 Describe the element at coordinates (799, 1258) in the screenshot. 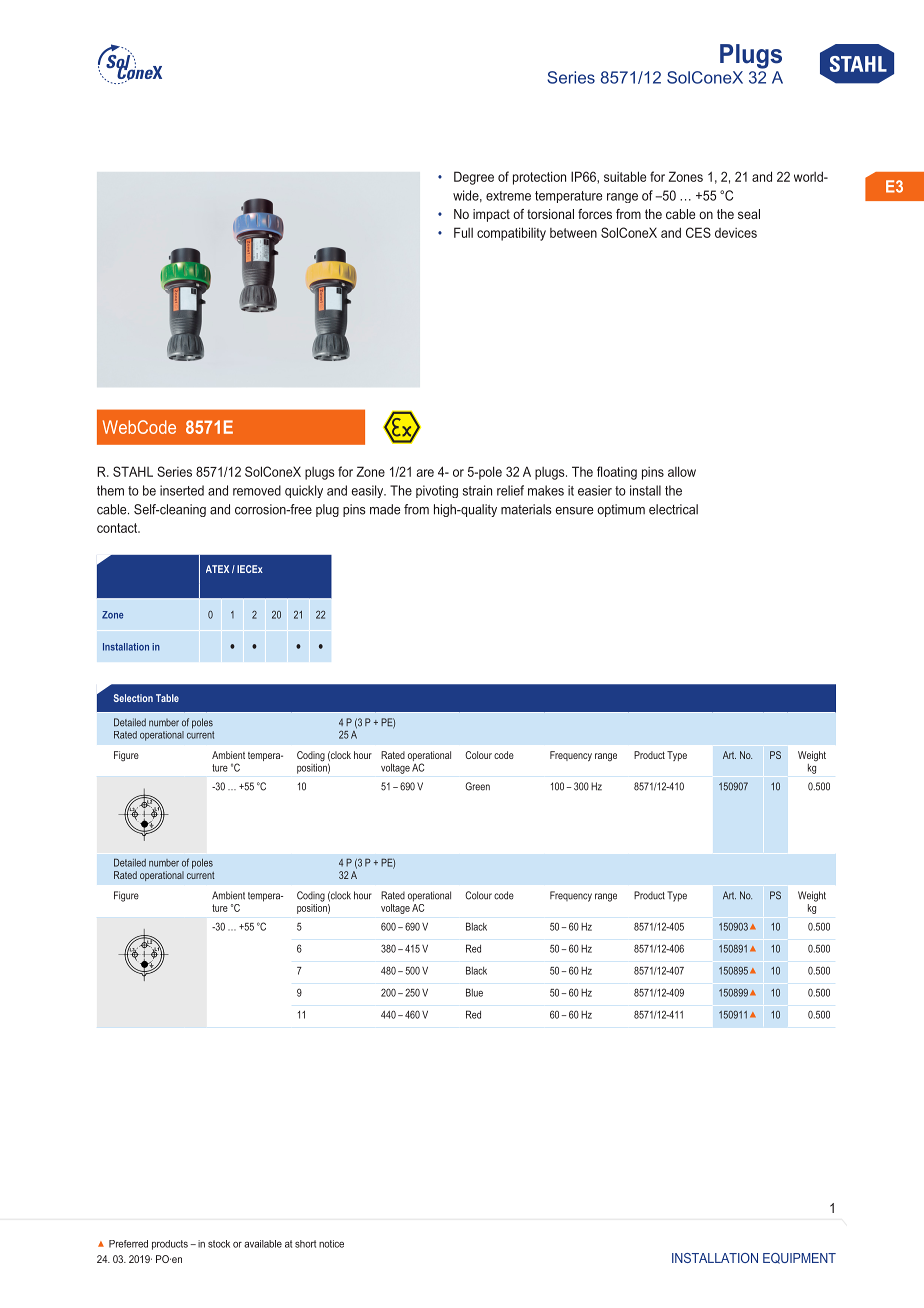

I see `Equipment` at that location.
